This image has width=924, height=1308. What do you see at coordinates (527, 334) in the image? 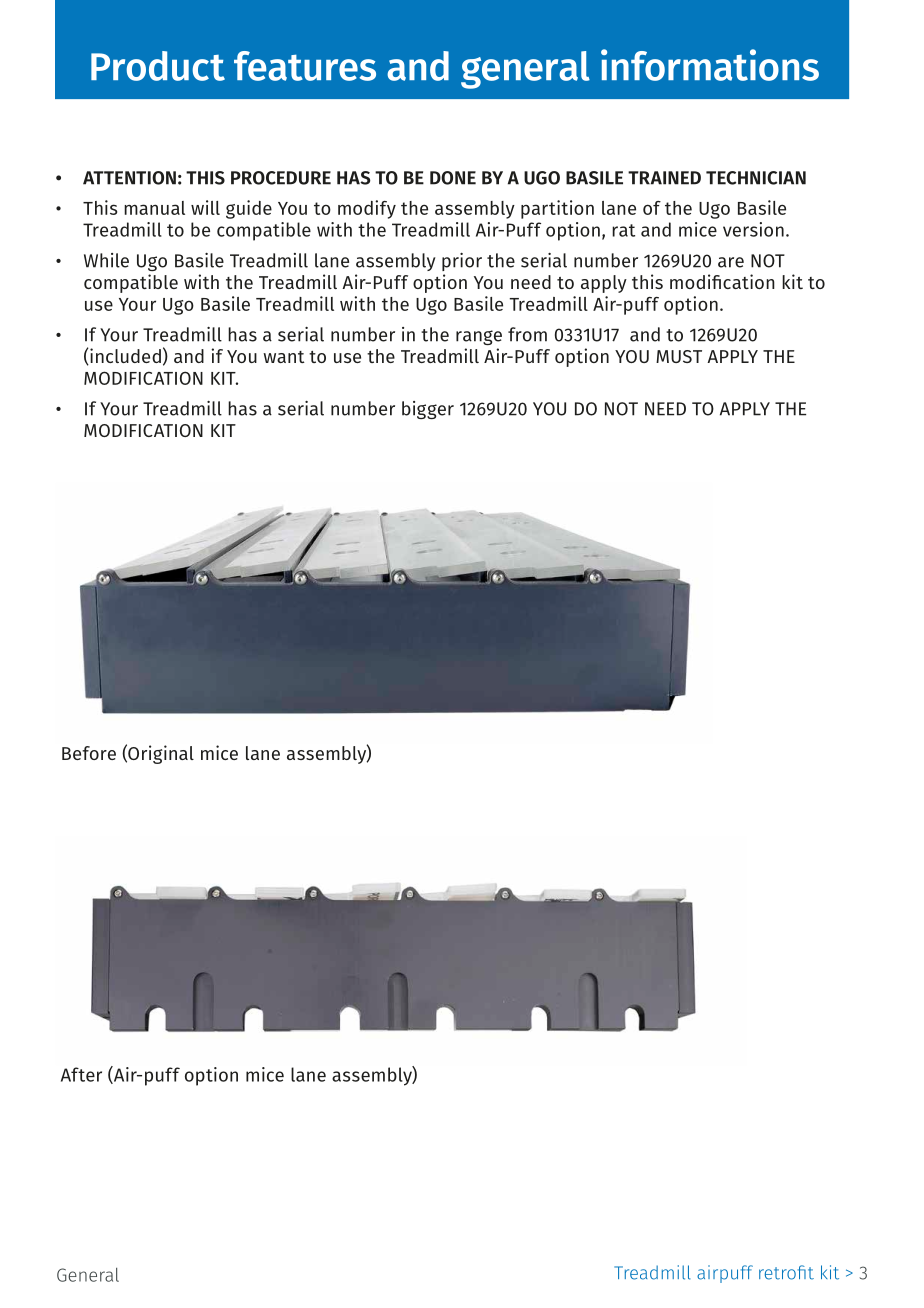
I see `from` at bounding box center [527, 334].
